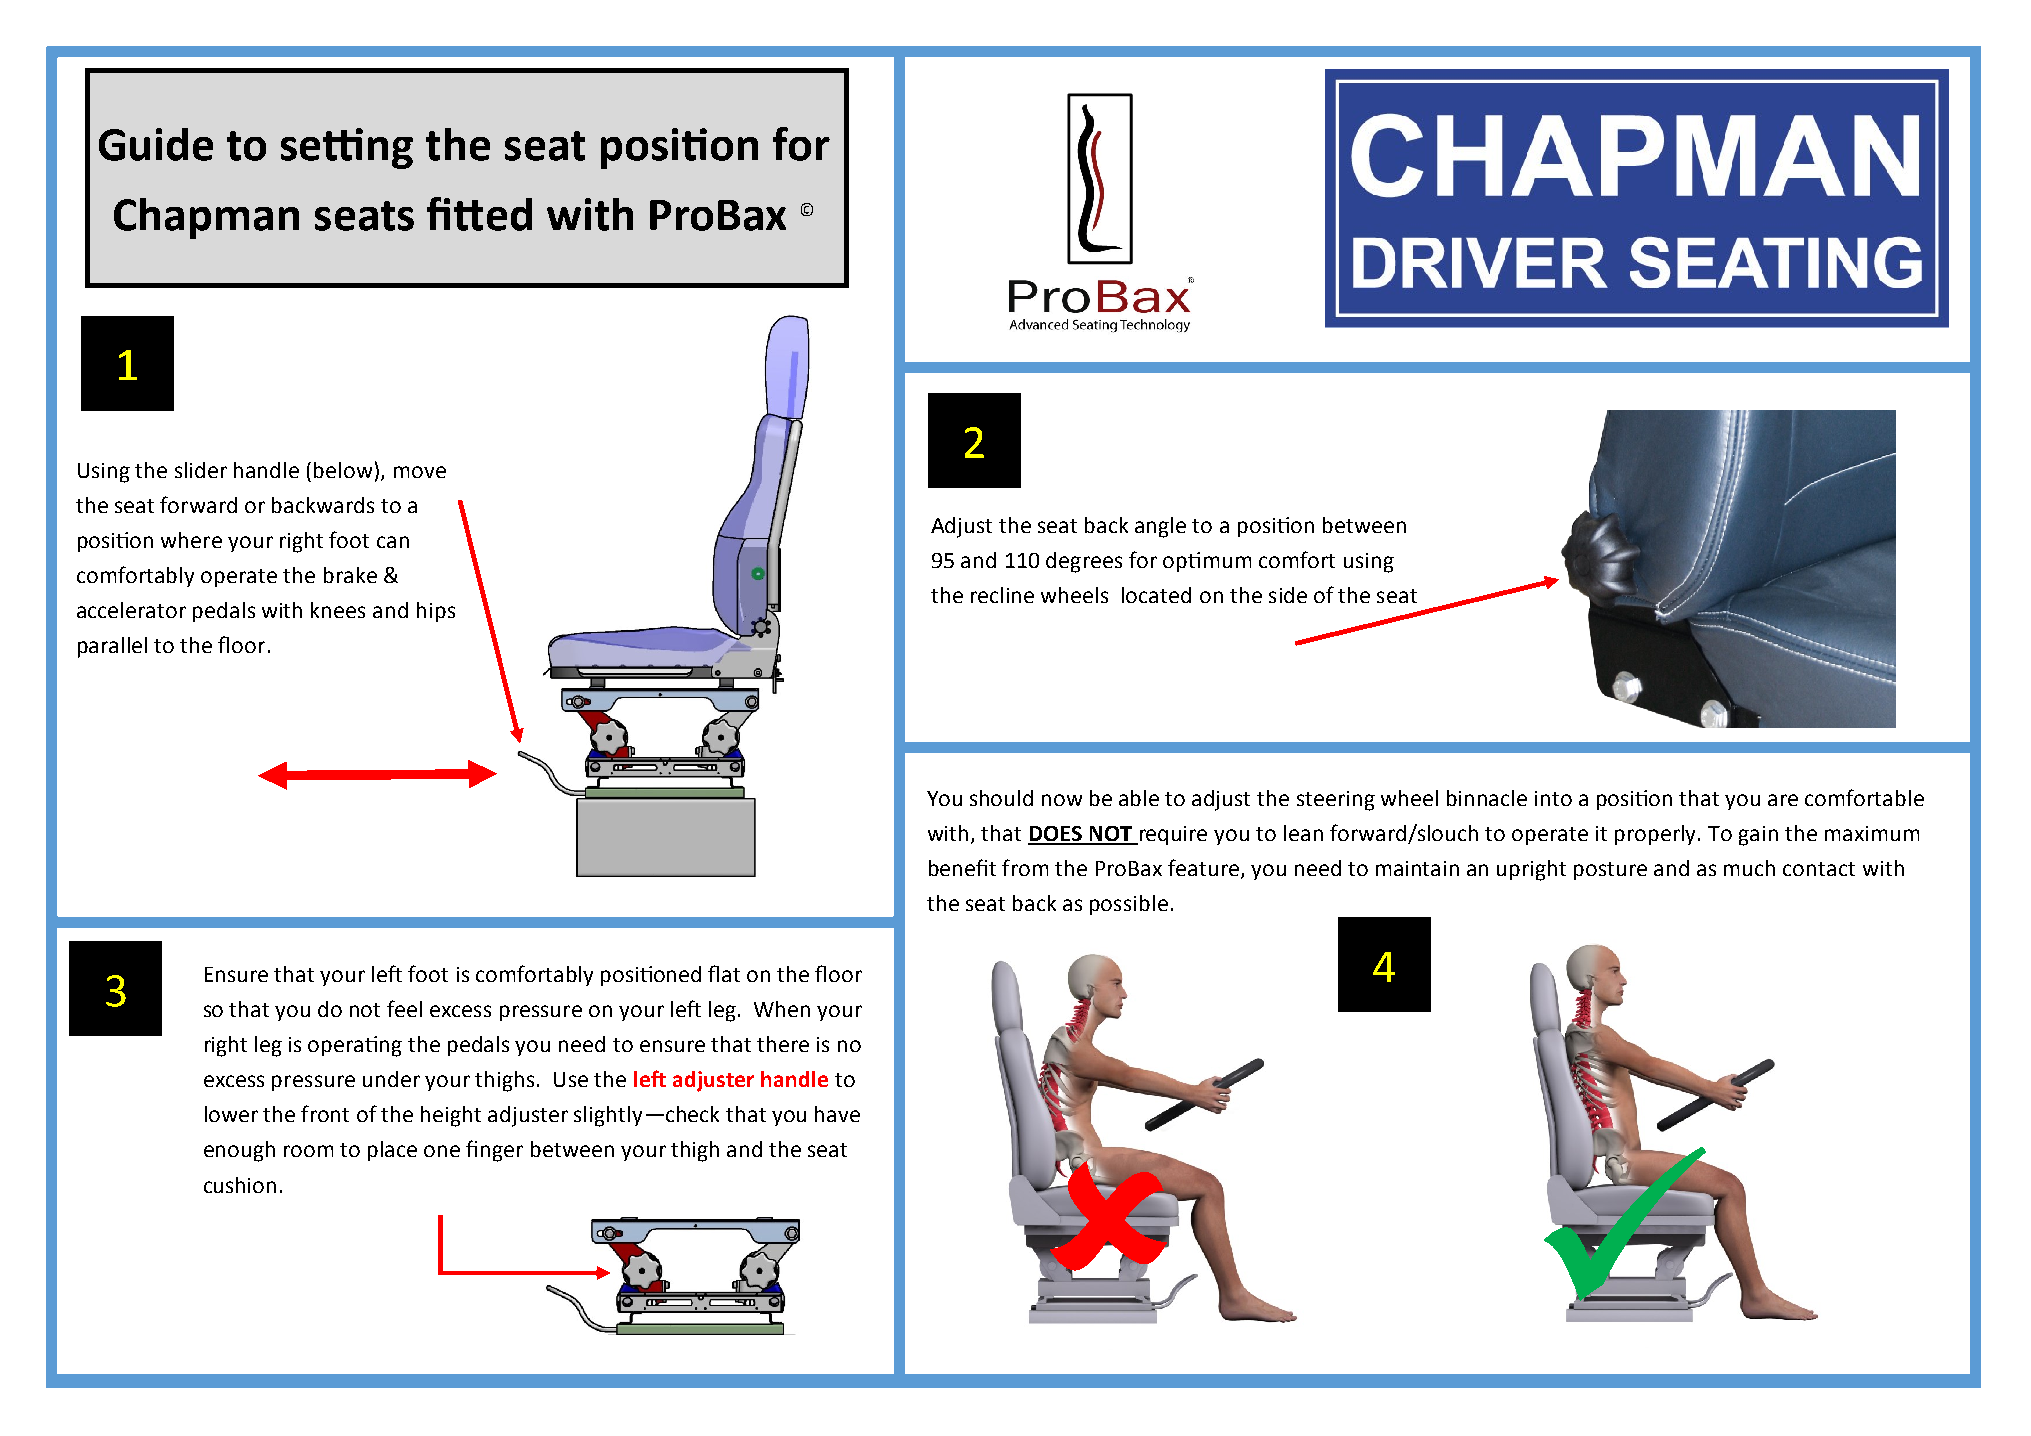  What do you see at coordinates (325, 1113) in the screenshot?
I see `front` at bounding box center [325, 1113].
